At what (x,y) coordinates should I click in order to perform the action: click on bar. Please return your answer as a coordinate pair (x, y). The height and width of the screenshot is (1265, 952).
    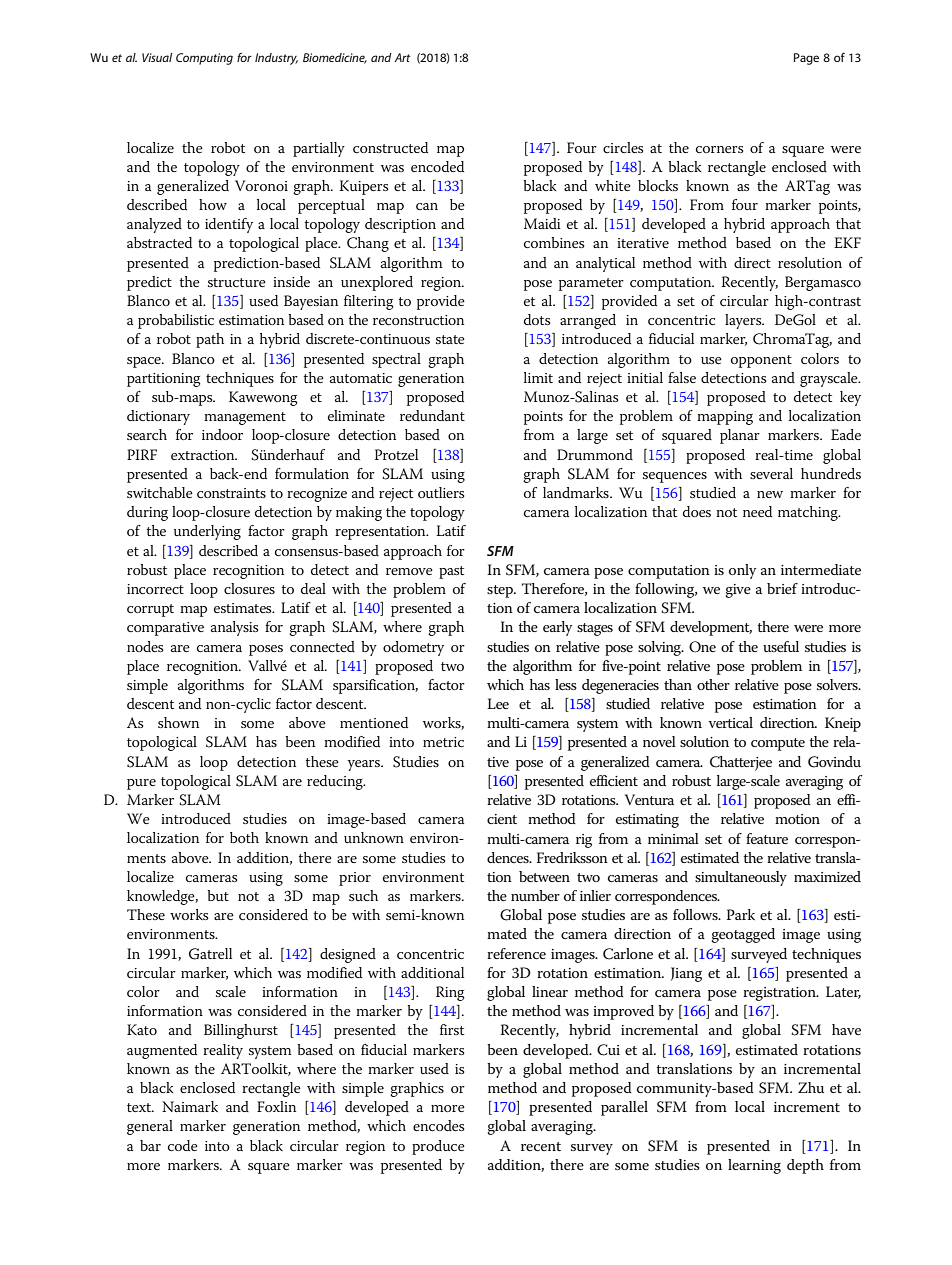
    Looking at the image, I should click on (150, 1145).
